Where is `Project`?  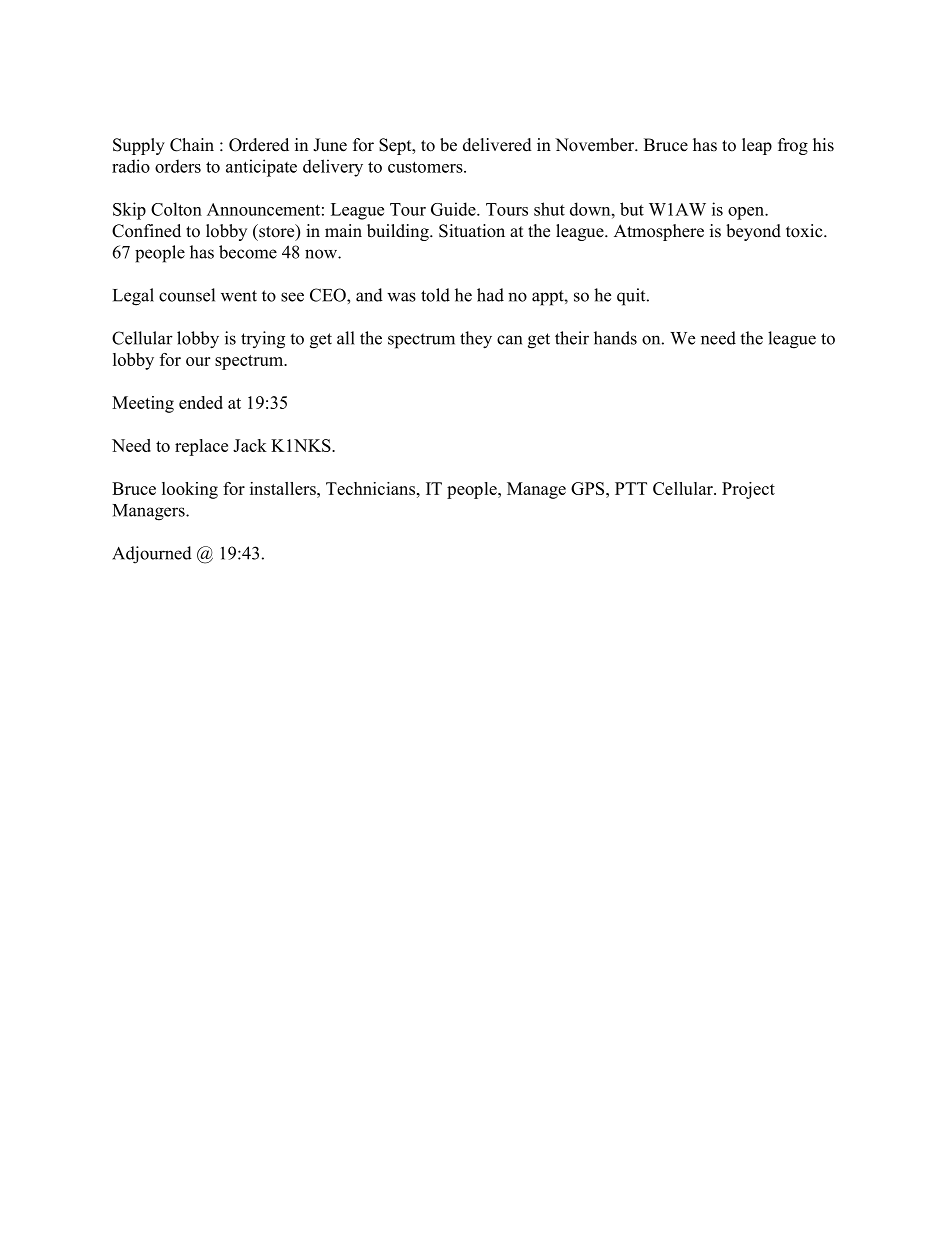 Project is located at coordinates (748, 490).
